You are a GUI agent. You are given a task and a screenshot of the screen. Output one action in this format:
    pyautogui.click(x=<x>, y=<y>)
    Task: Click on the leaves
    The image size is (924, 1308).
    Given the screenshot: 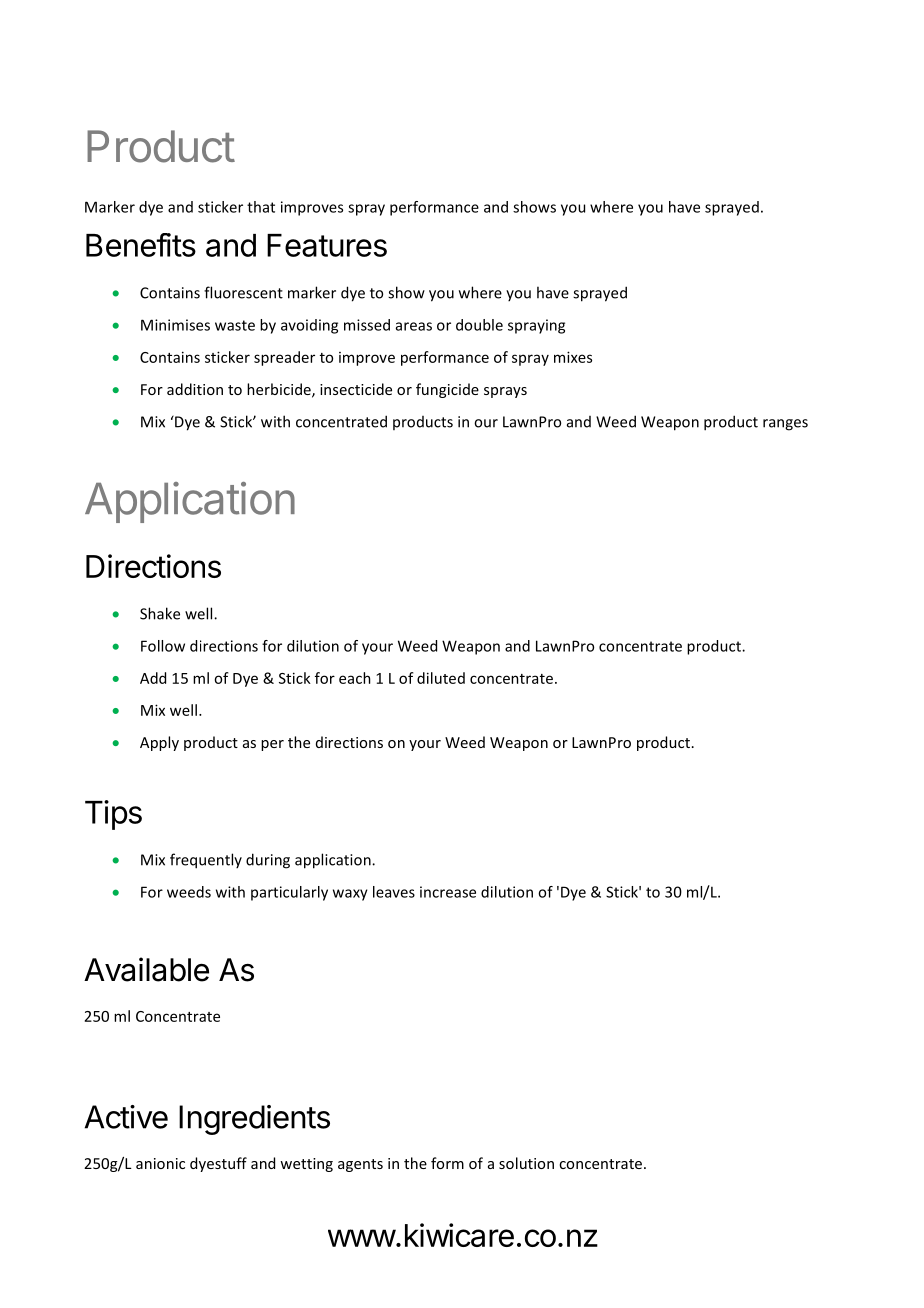 What is the action you would take?
    pyautogui.click(x=394, y=892)
